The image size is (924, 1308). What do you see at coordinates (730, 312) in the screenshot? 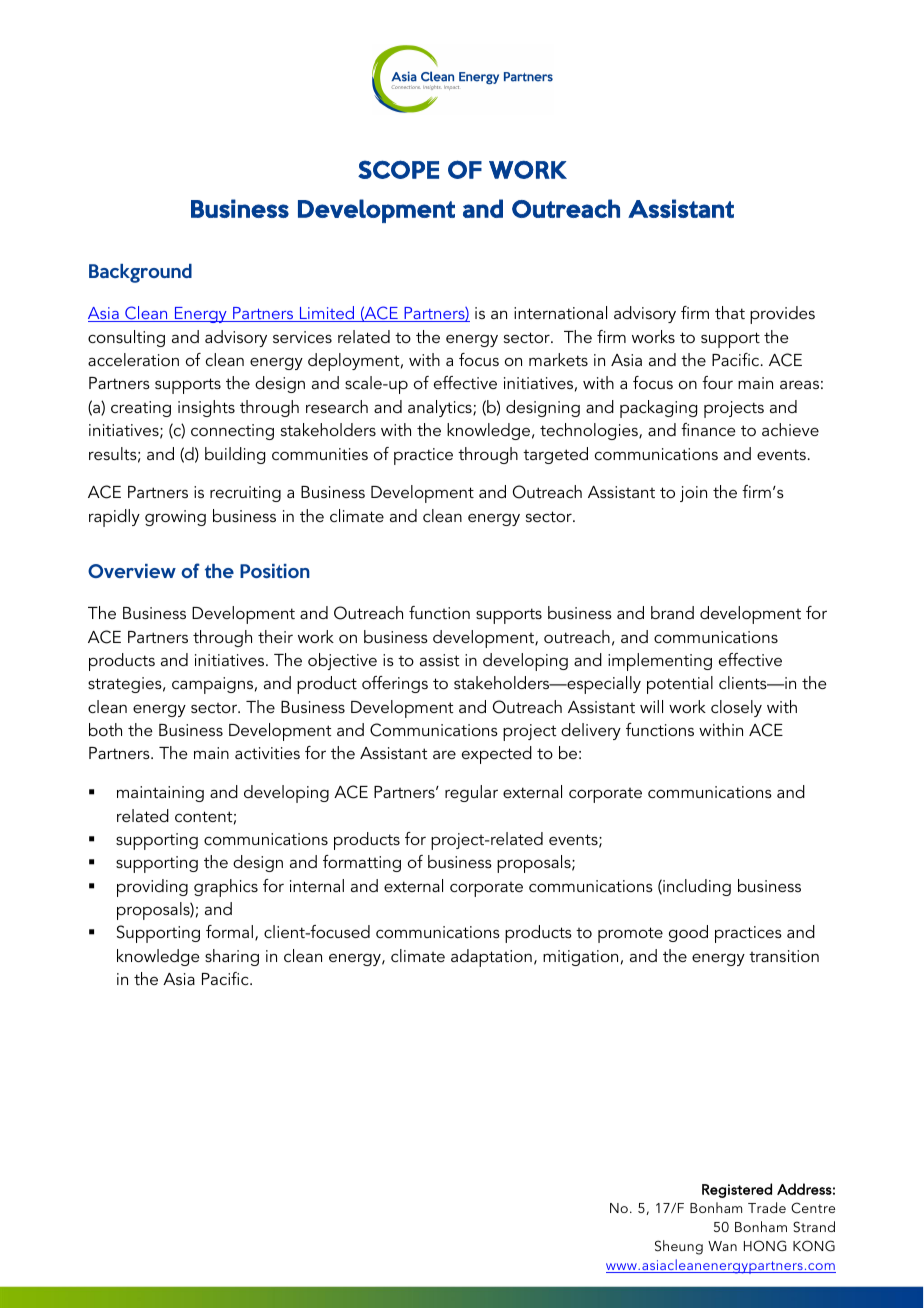
I see `that` at bounding box center [730, 312].
